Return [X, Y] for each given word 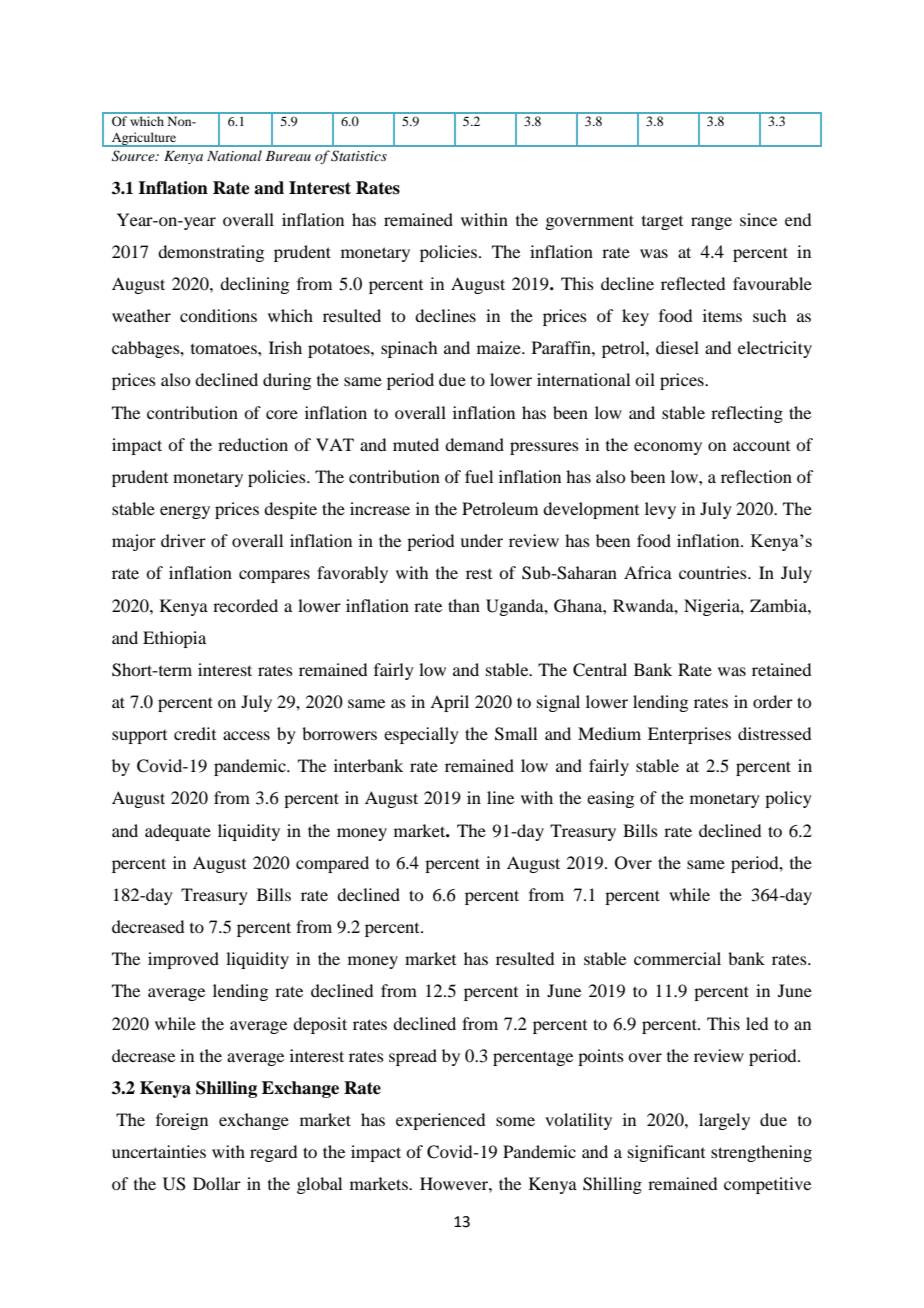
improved [183, 960]
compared [332, 864]
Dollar [217, 1183]
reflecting [747, 414]
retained [781, 669]
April [449, 703]
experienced [440, 1121]
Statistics [359, 156]
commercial [677, 958]
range [711, 223]
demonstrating [211, 253]
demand [474, 444]
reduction [253, 444]
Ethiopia [174, 639]
